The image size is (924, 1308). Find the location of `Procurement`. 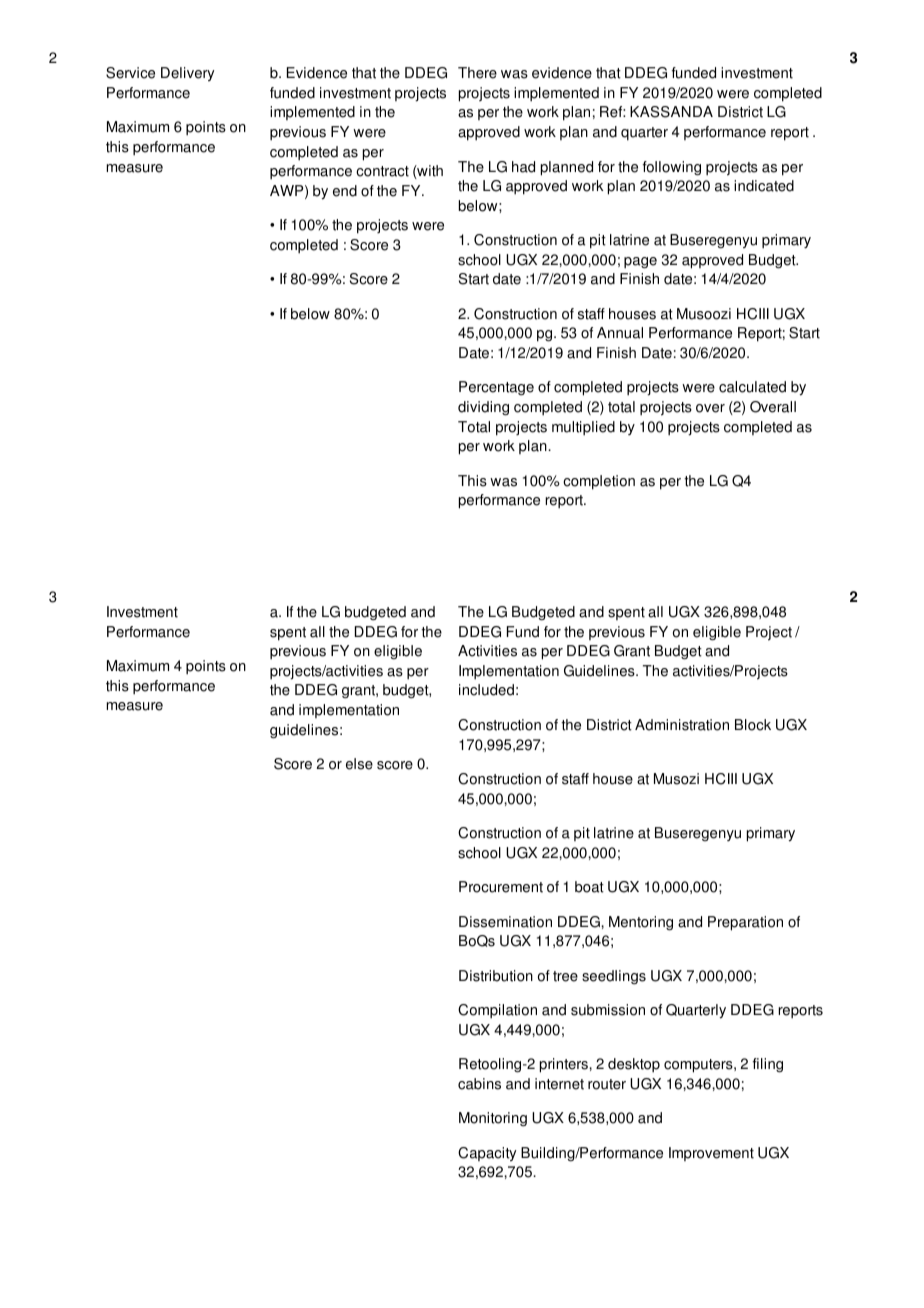

Procurement is located at coordinates (501, 887).
